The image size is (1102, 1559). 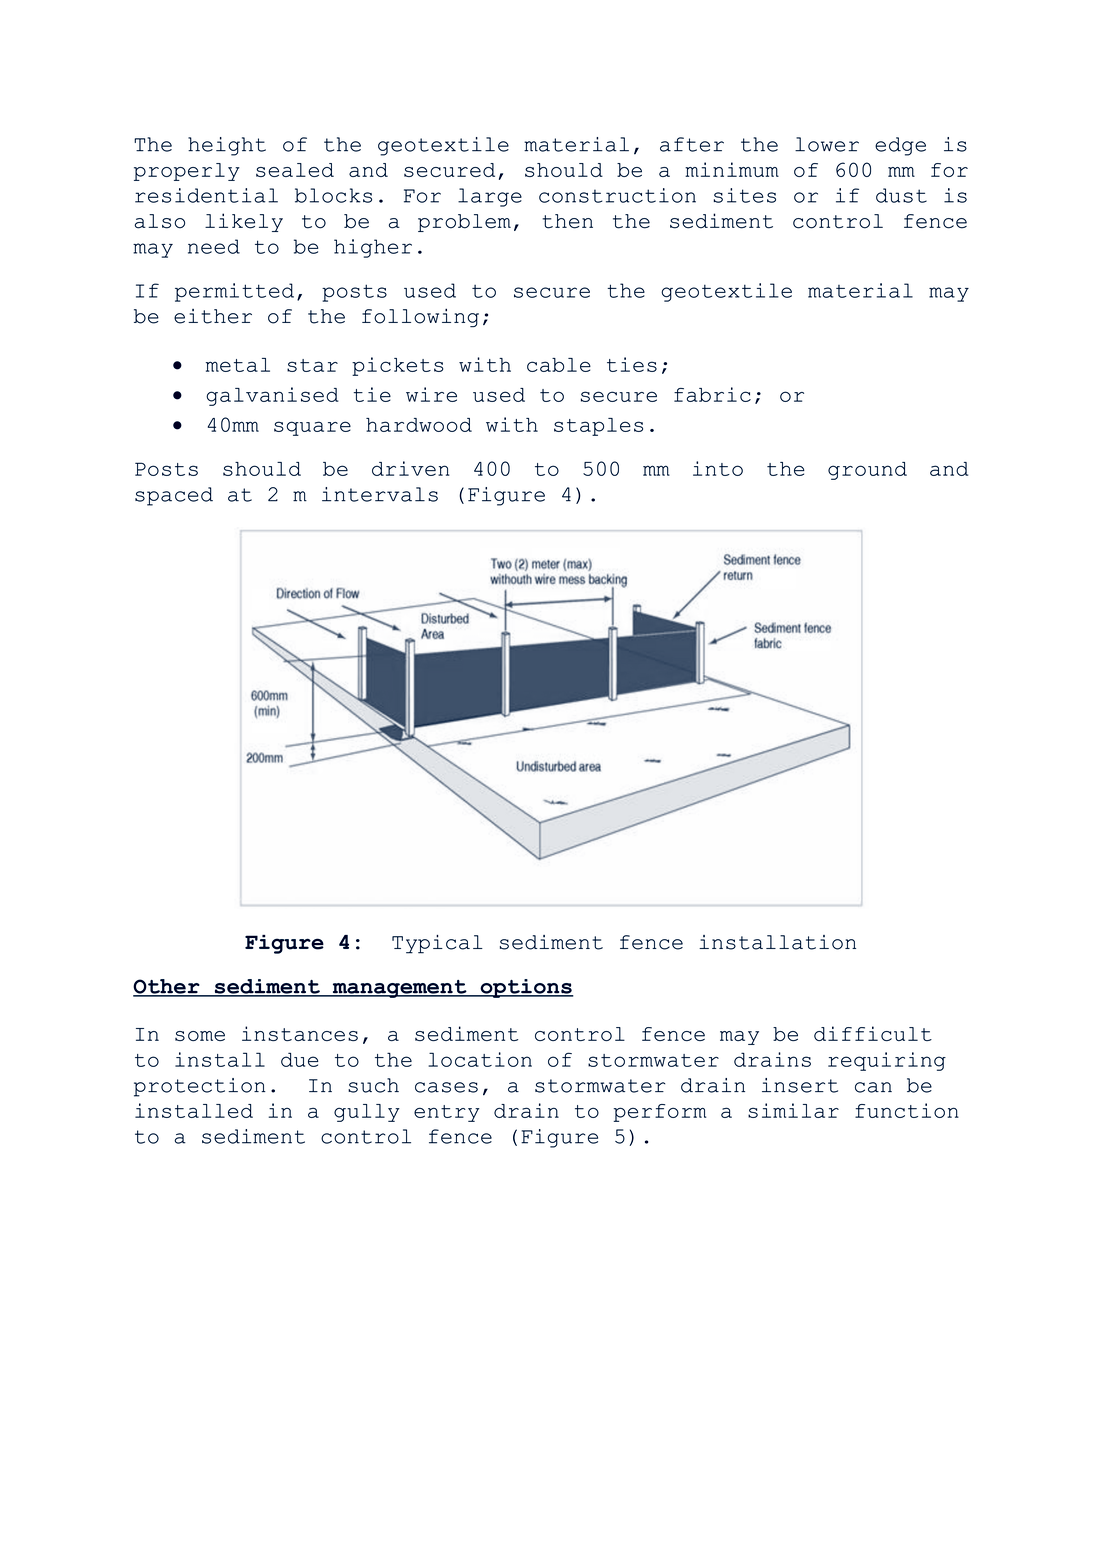 I want to click on spaced, so click(x=174, y=496).
